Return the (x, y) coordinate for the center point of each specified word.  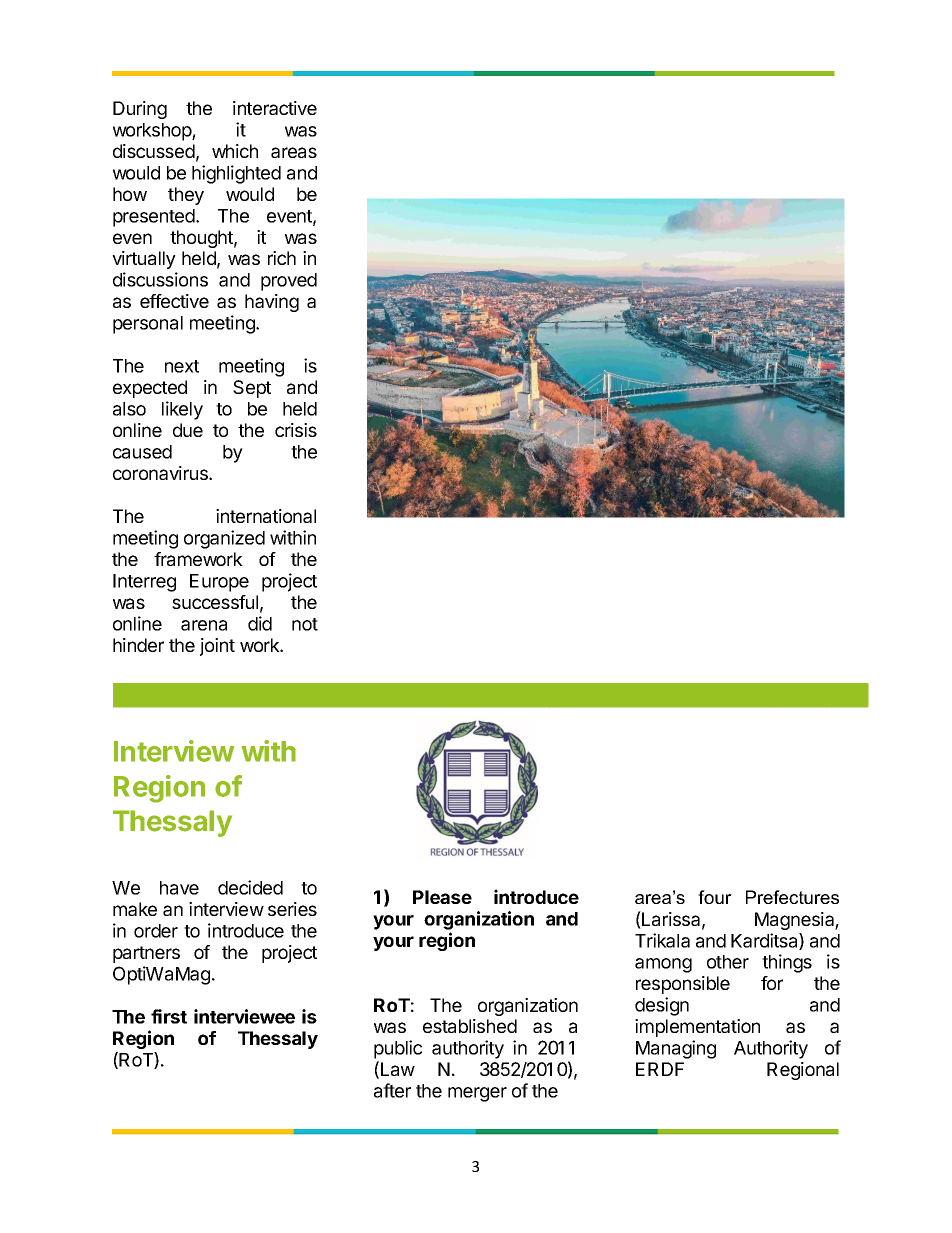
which (235, 151)
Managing (676, 1049)
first (169, 1016)
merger (477, 1094)
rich (282, 258)
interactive (275, 108)
